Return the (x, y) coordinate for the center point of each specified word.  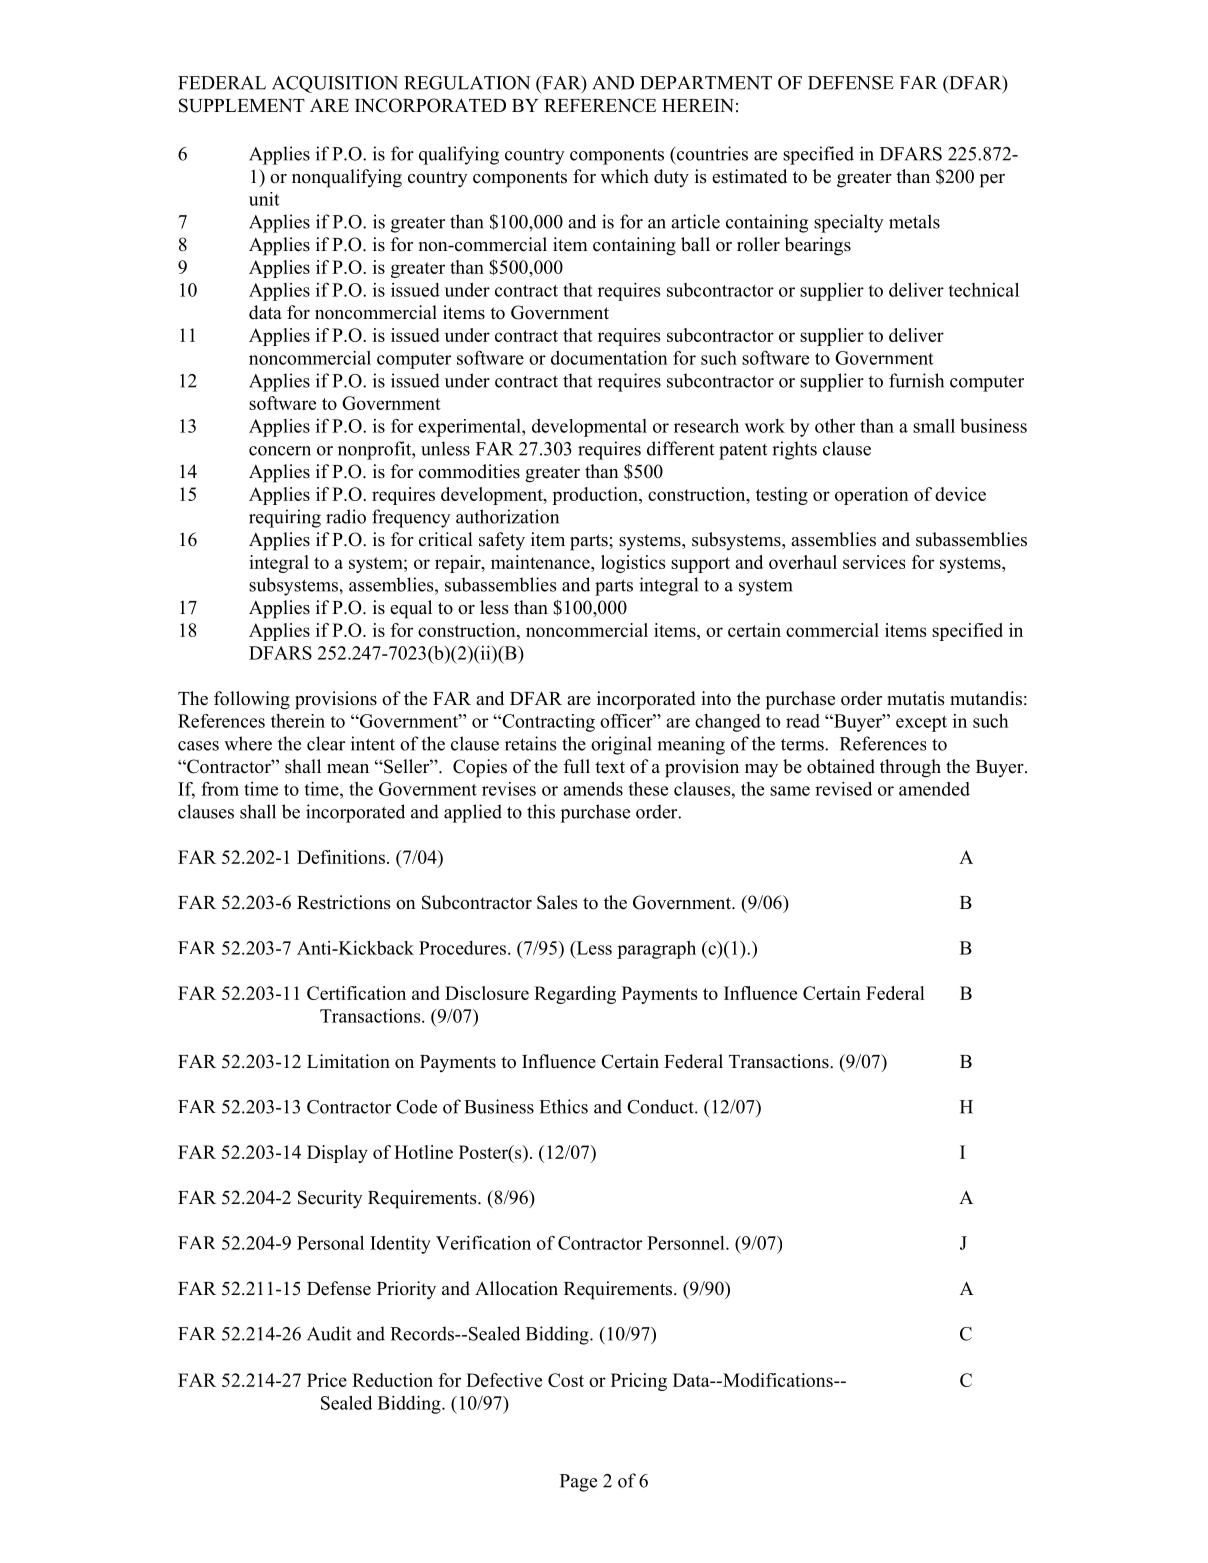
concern (280, 451)
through (910, 768)
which (625, 176)
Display (337, 1154)
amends (593, 789)
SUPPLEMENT (242, 105)
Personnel (687, 1243)
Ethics (563, 1106)
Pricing (639, 1382)
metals (914, 221)
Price (327, 1380)
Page (578, 1483)
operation (872, 496)
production (596, 496)
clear (326, 743)
